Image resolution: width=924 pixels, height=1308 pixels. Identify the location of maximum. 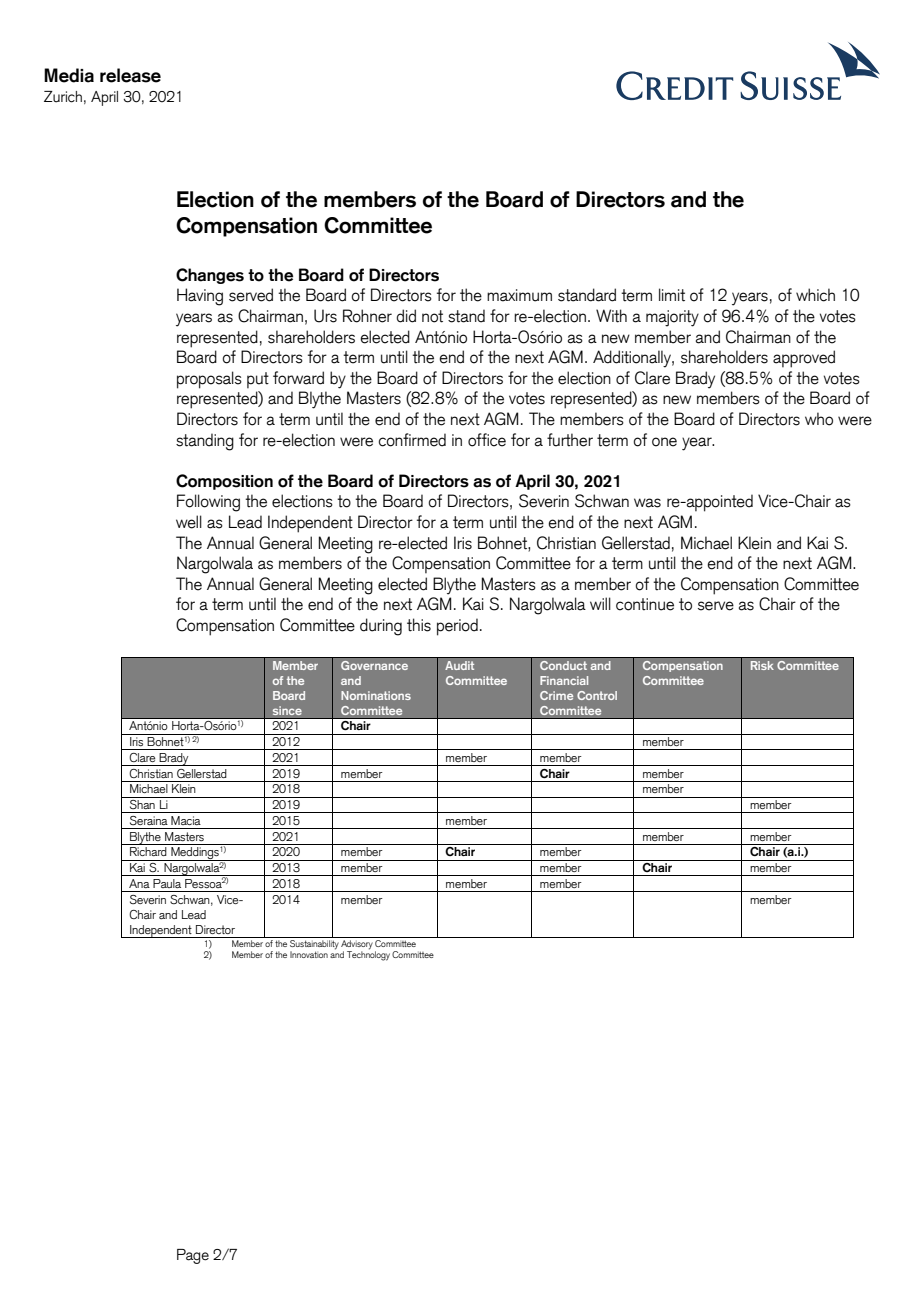
(519, 295).
